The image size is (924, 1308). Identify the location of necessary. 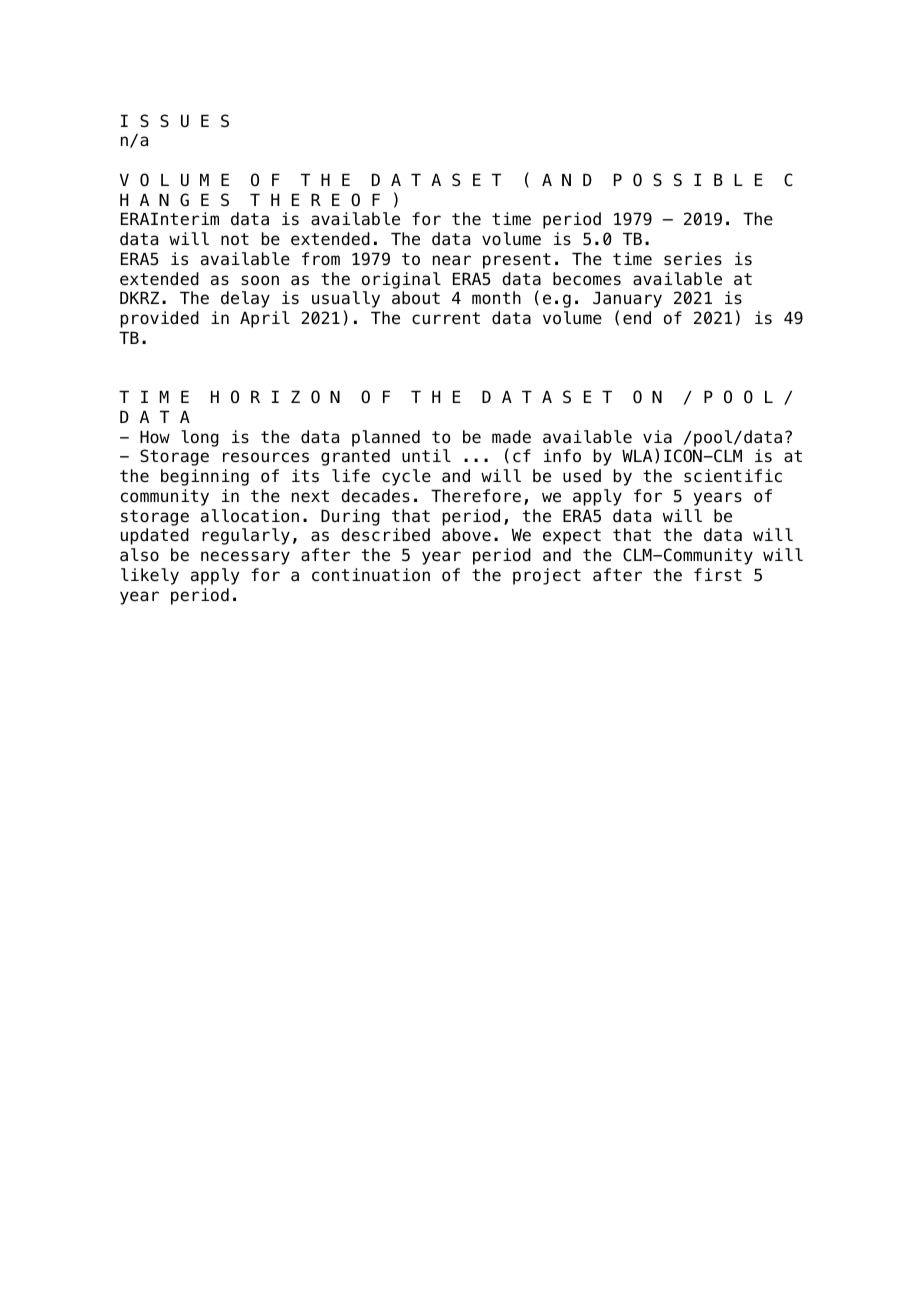
(245, 558).
